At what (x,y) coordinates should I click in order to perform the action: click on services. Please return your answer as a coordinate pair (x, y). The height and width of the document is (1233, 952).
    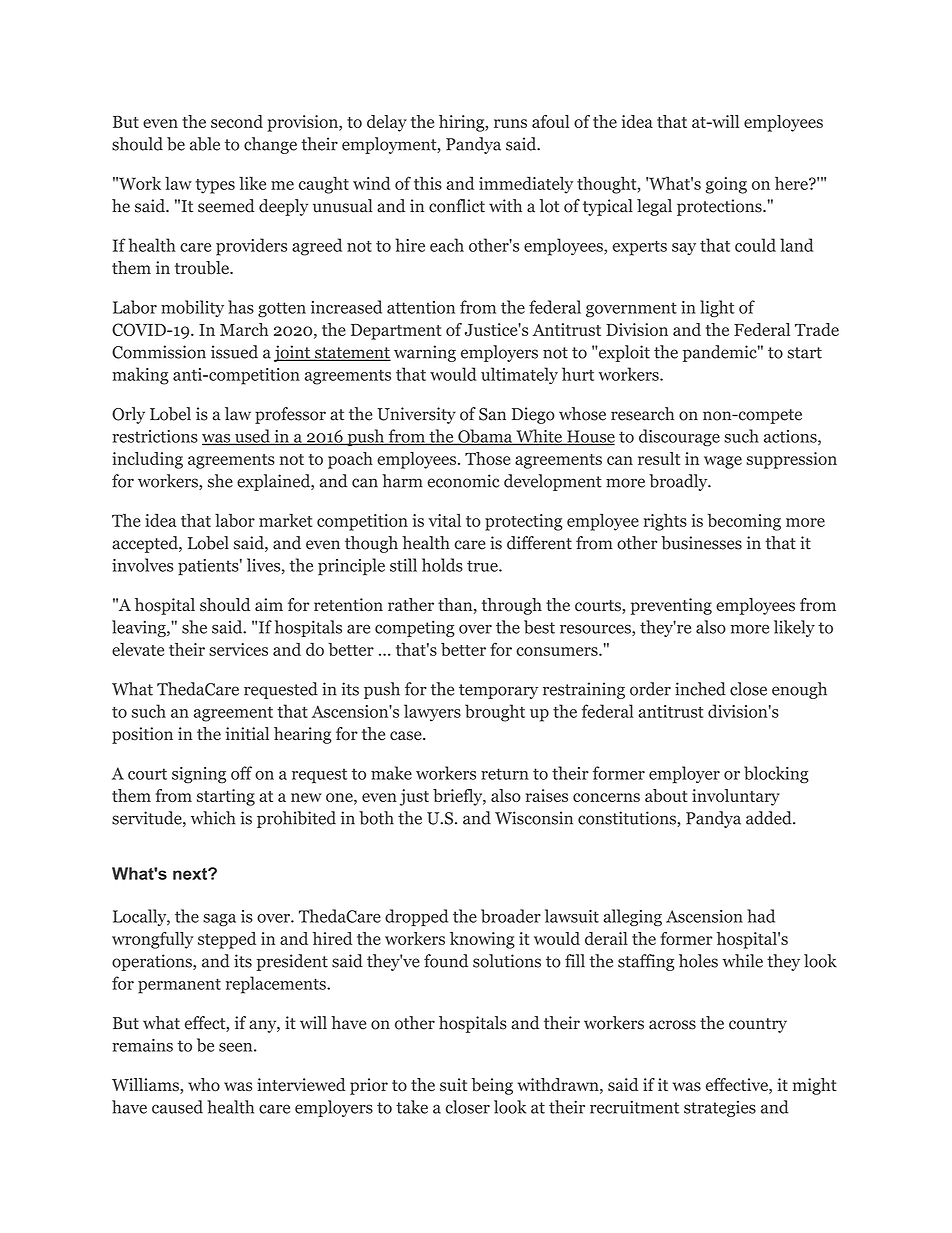
    Looking at the image, I should click on (238, 649).
